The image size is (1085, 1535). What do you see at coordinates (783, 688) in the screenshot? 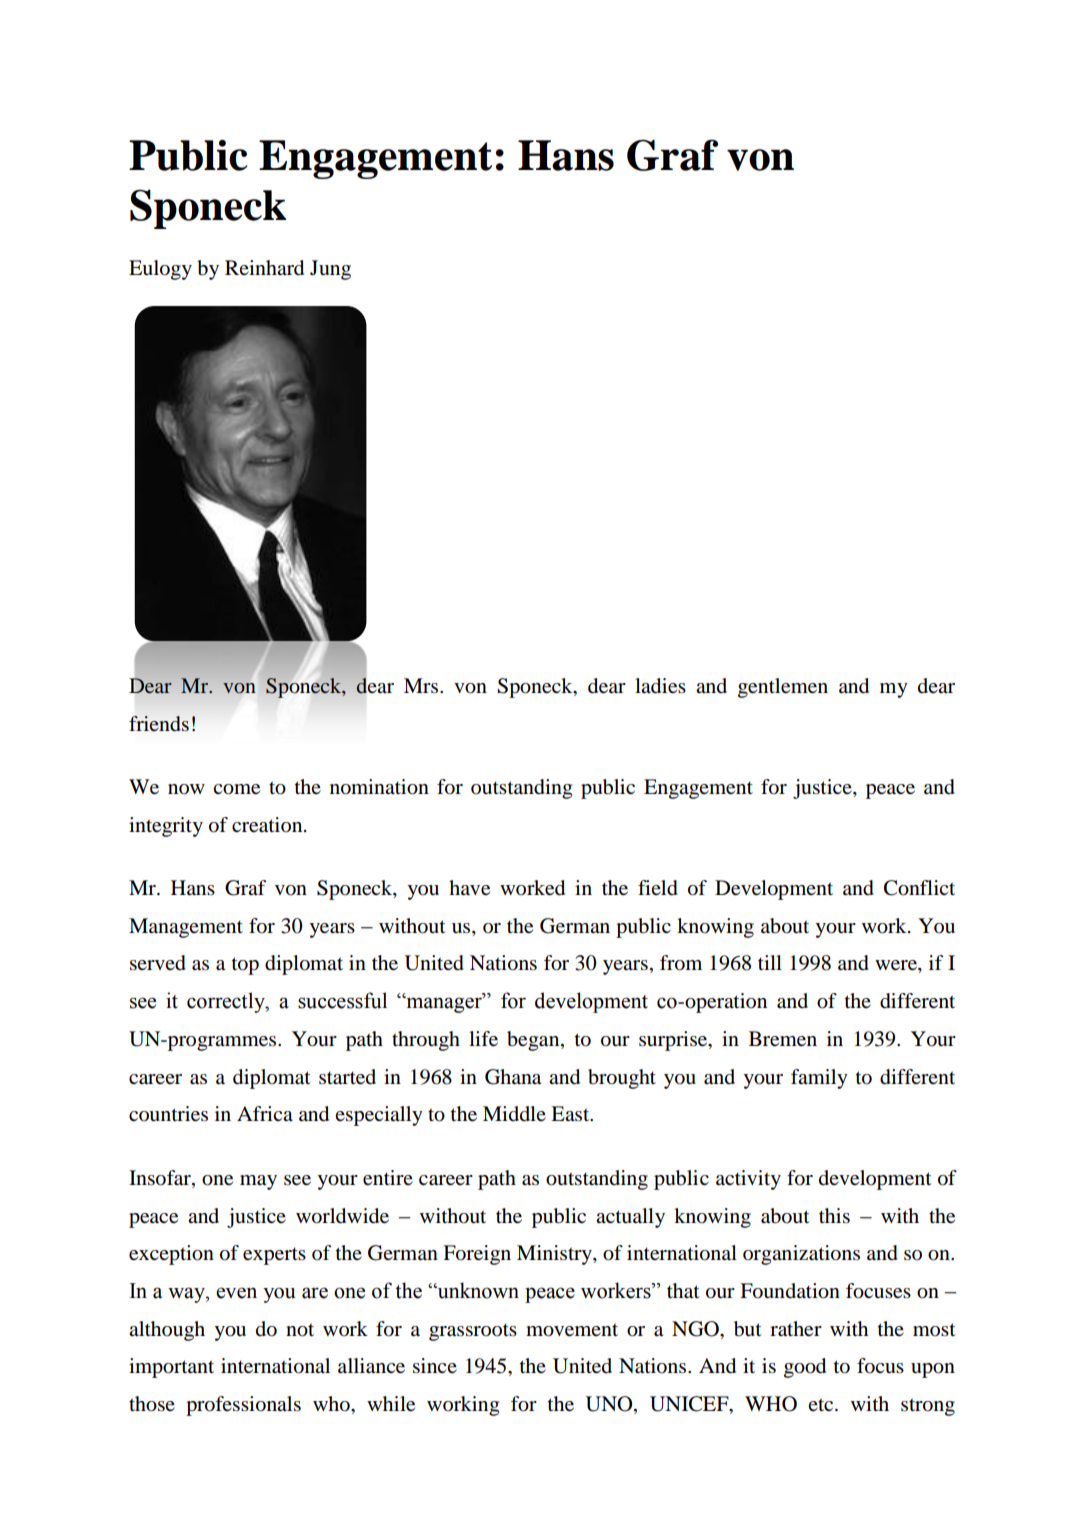
I see `gentlemen` at bounding box center [783, 688].
